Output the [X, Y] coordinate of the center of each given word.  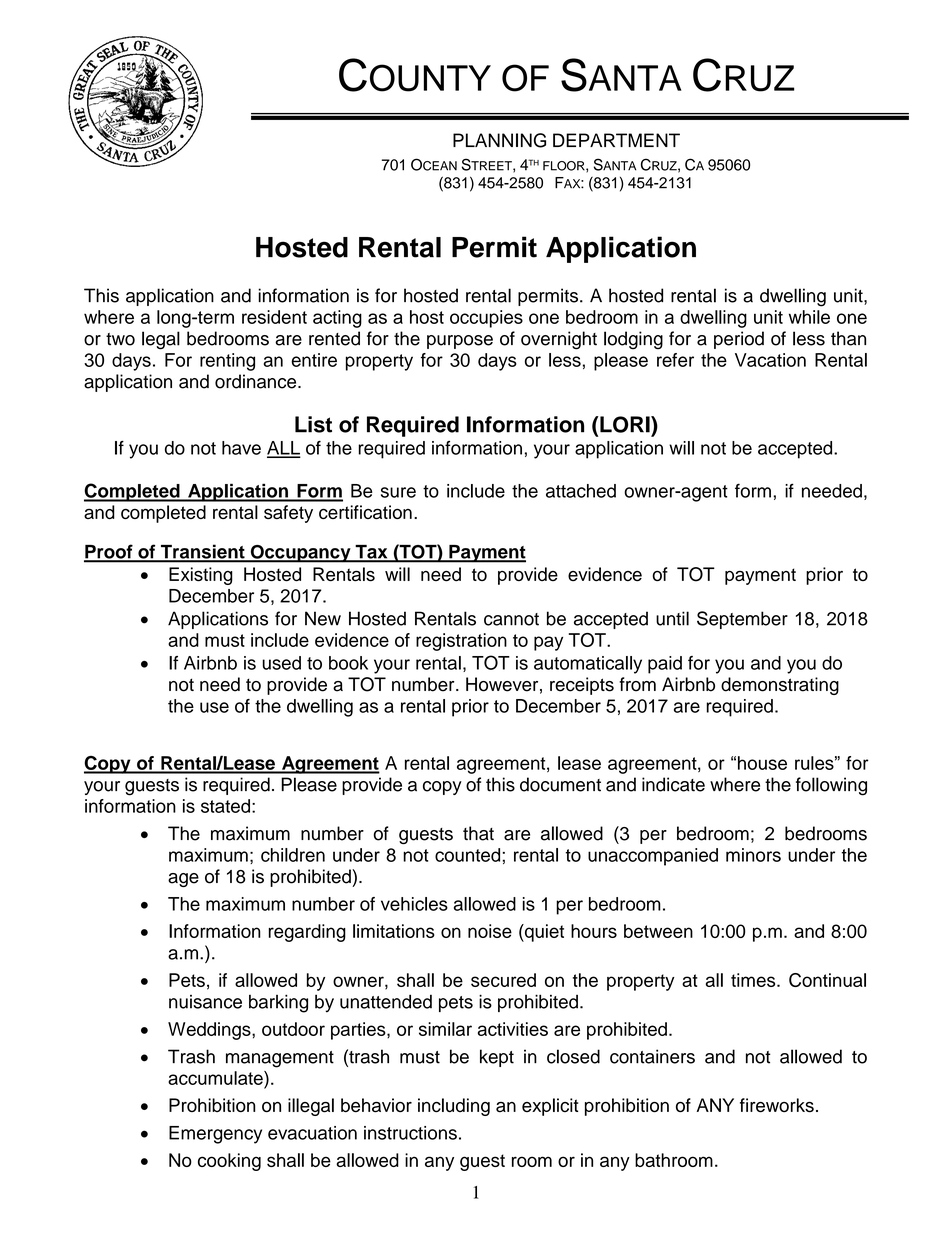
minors [753, 855]
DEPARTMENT [616, 140]
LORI [625, 424]
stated [225, 806]
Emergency [215, 1135]
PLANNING [499, 140]
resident [274, 317]
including [454, 1107]
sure [398, 492]
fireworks [777, 1105]
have [241, 448]
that [478, 833]
